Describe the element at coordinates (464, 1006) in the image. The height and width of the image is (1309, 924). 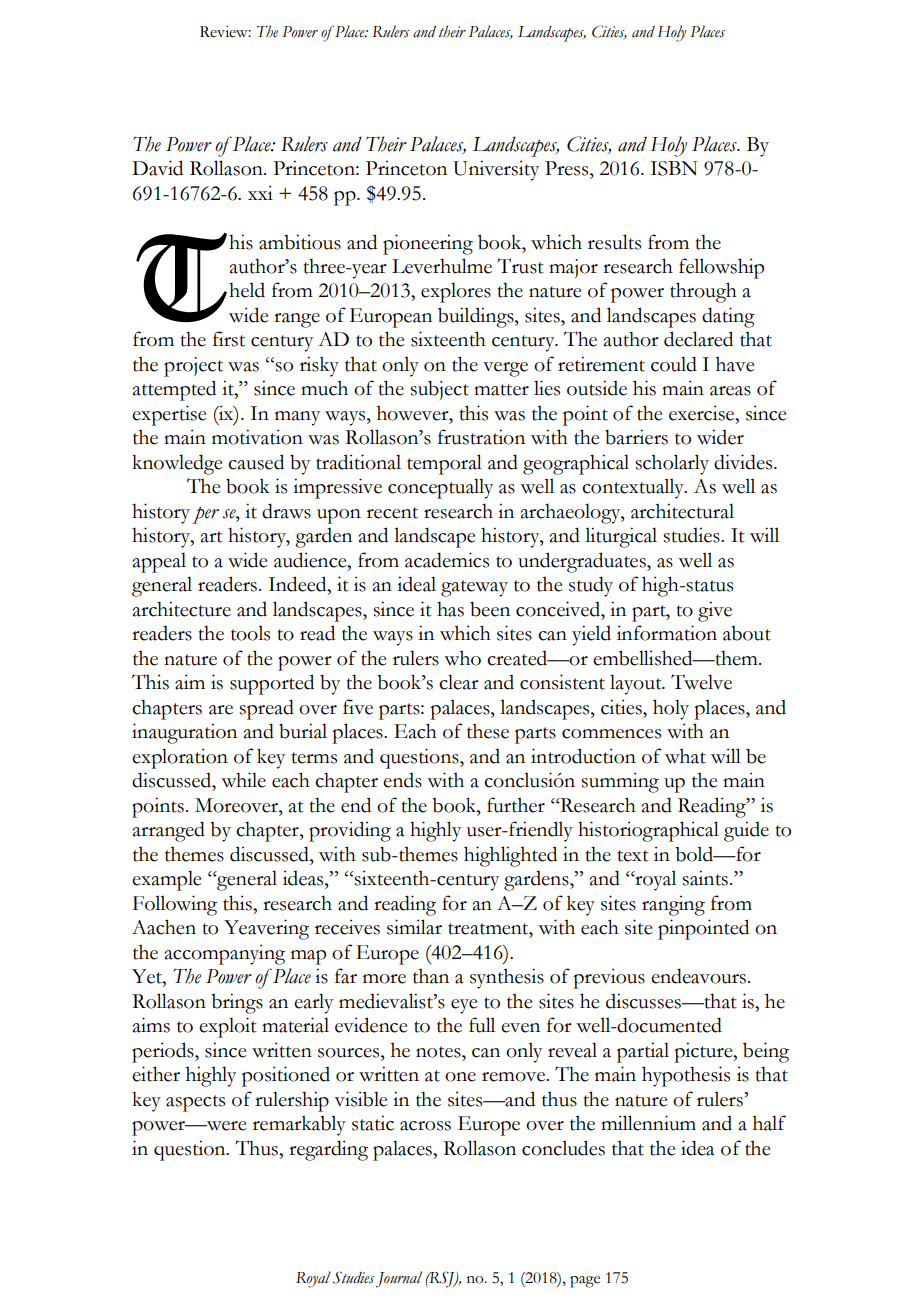
I see `eye` at that location.
